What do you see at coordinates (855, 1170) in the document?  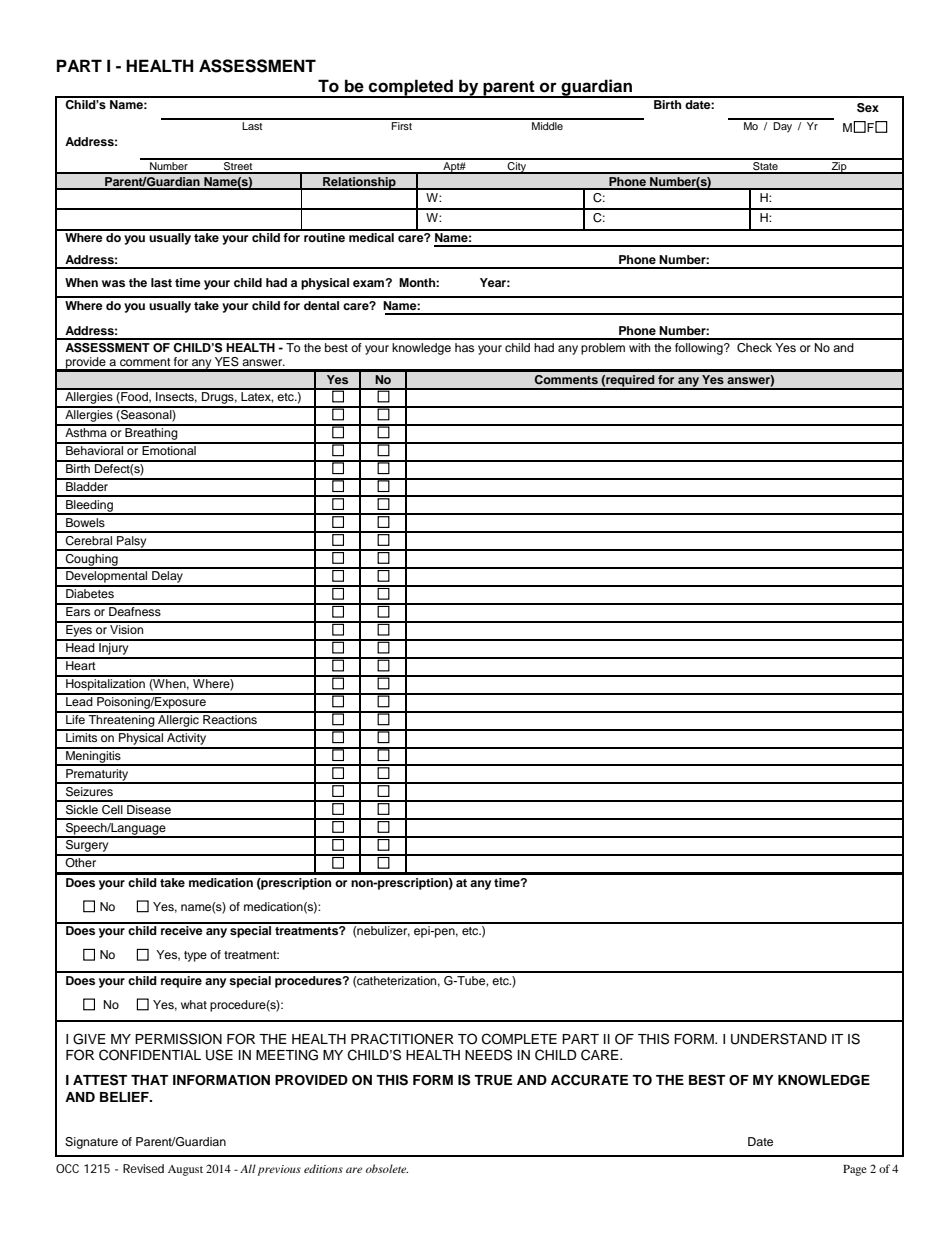 I see `Page` at bounding box center [855, 1170].
